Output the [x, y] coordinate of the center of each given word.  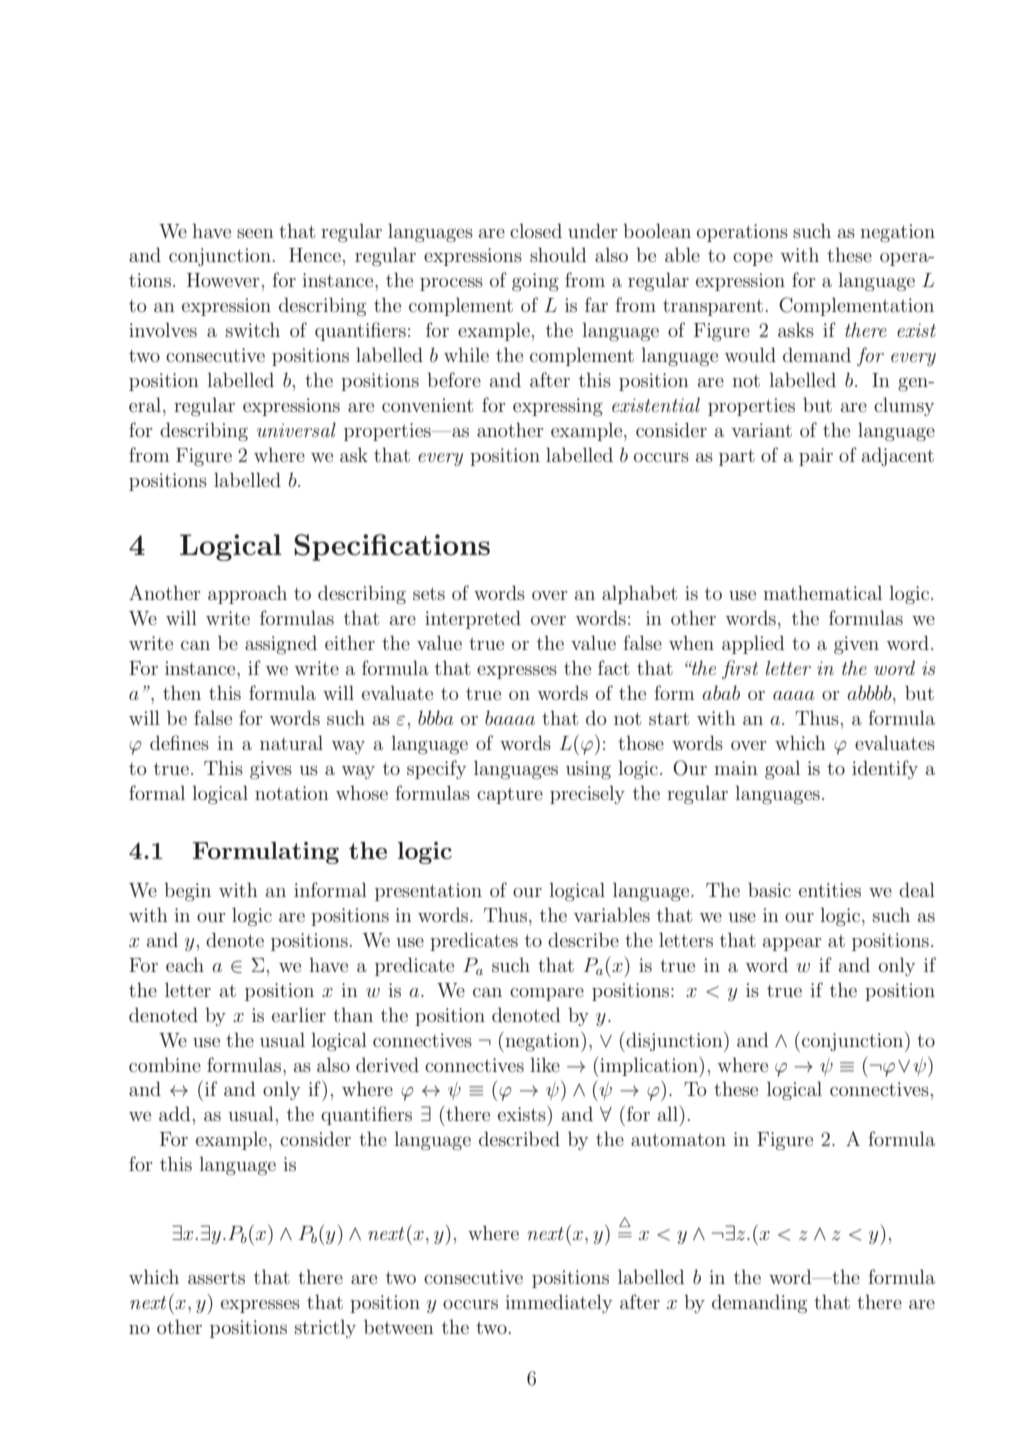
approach [247, 594]
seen [255, 233]
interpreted [473, 619]
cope [753, 259]
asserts [216, 1277]
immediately [558, 1303]
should [558, 254]
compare [547, 994]
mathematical [822, 592]
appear [792, 944]
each [185, 964]
